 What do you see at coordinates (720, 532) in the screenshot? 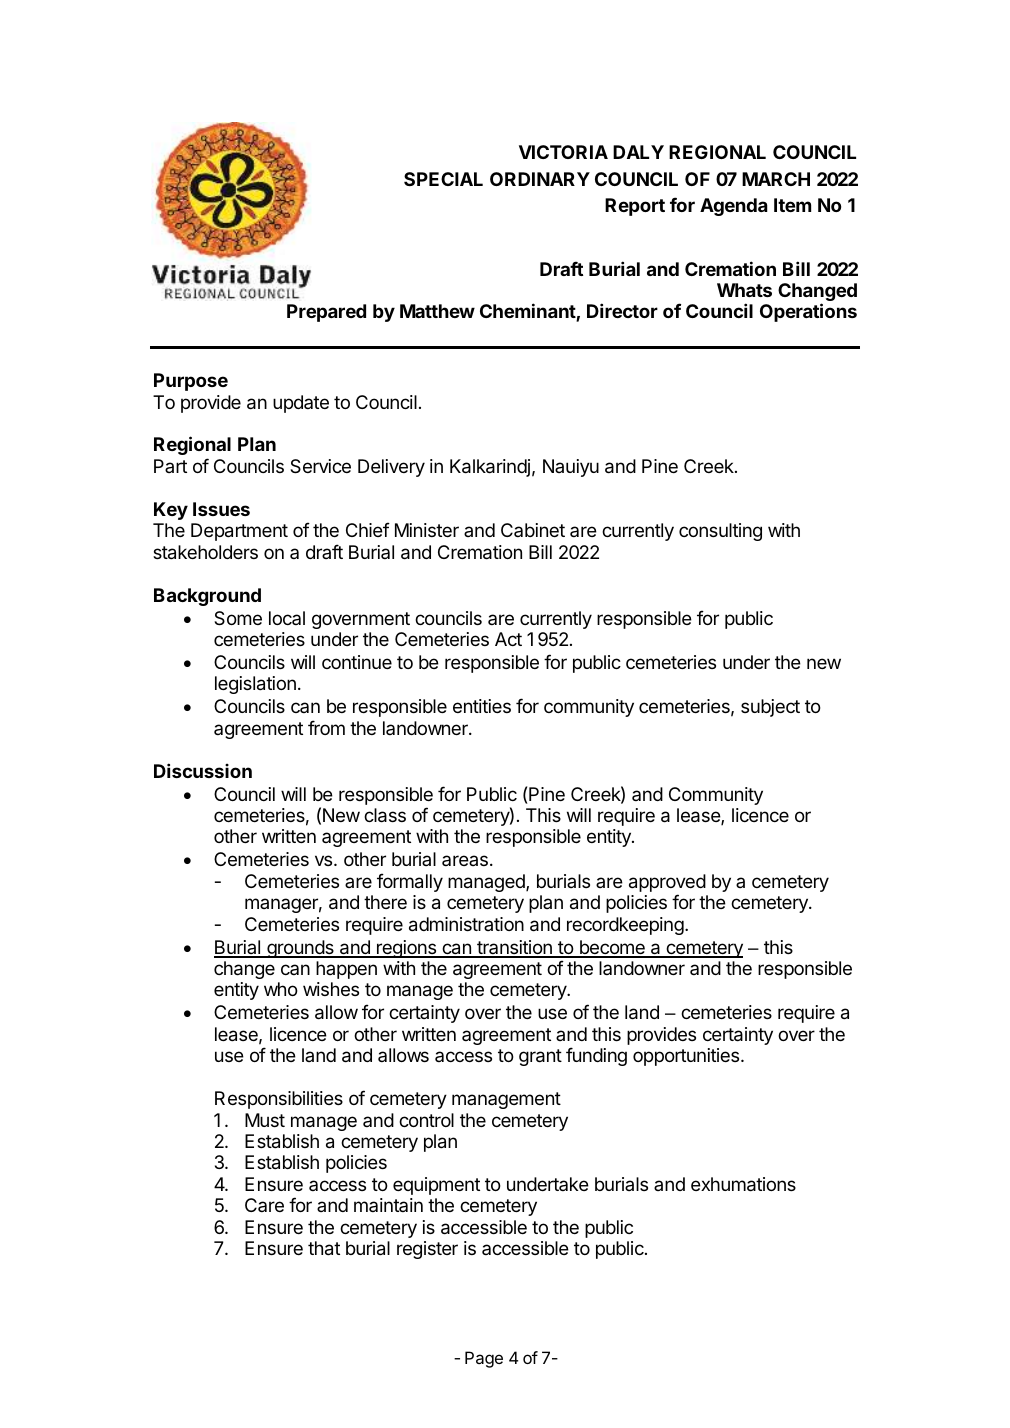
I see `consulting` at bounding box center [720, 532].
